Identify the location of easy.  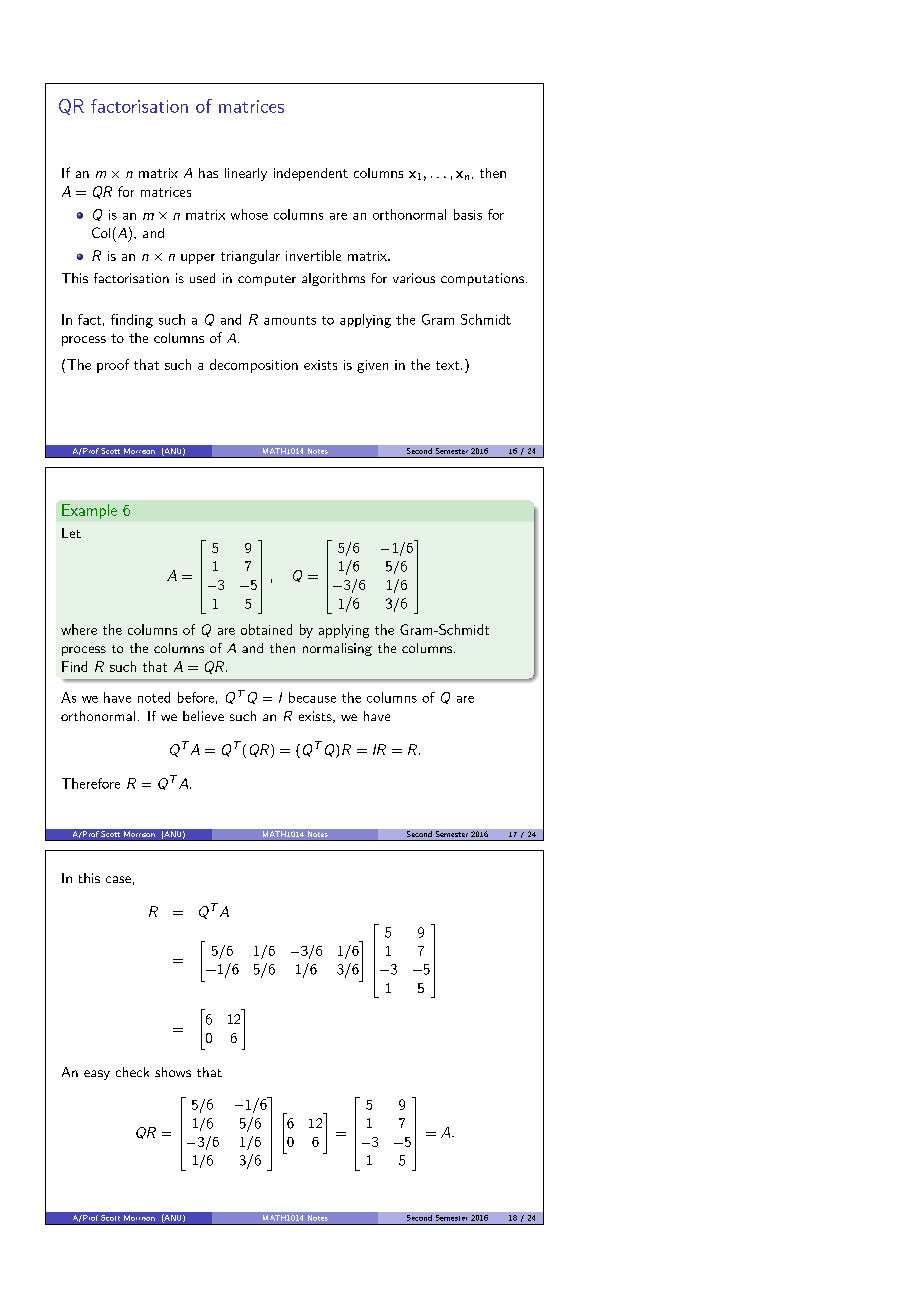
(97, 1075).
